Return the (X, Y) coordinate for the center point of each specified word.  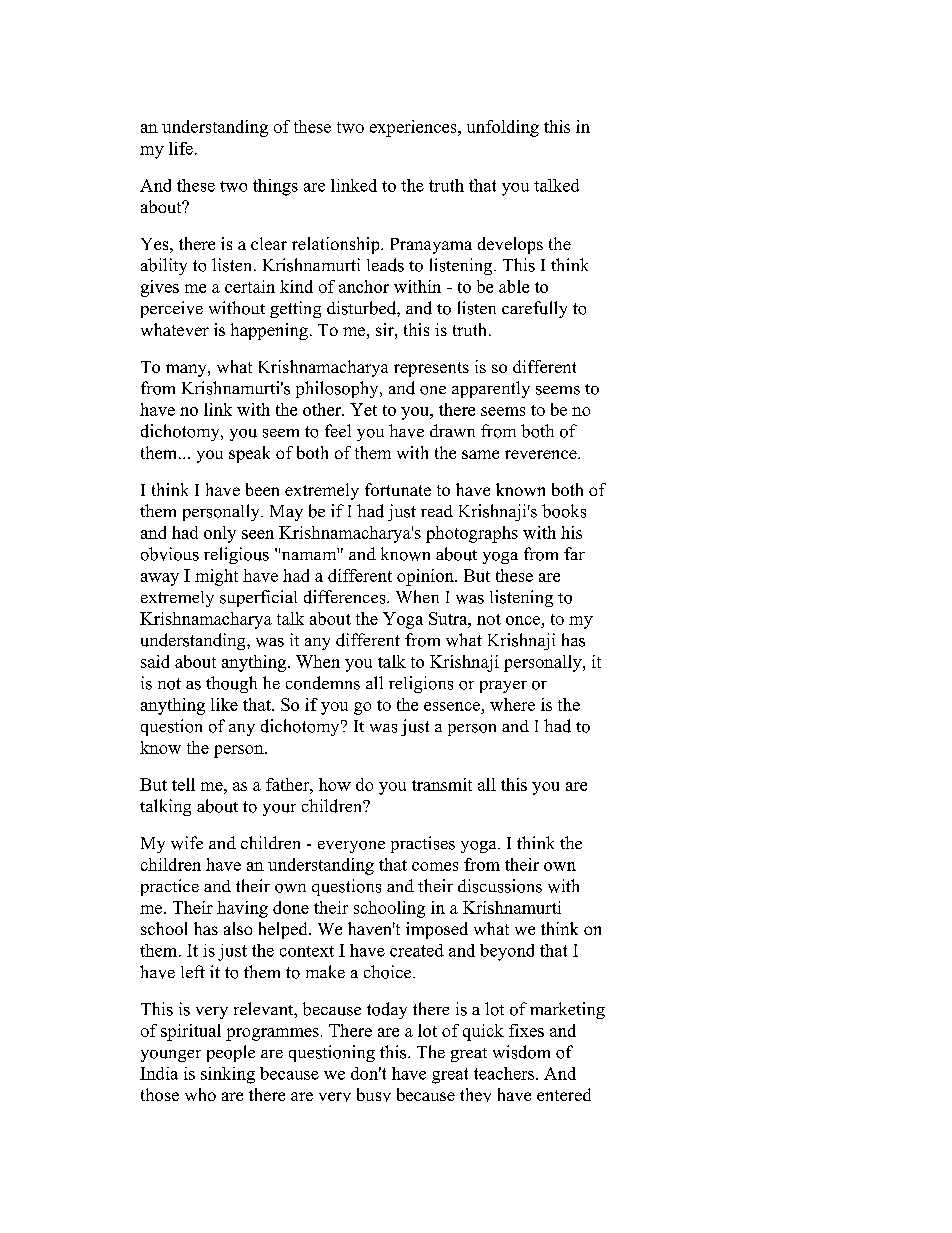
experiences (414, 128)
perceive (172, 309)
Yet (363, 409)
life (181, 148)
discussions (500, 886)
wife (187, 843)
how (335, 784)
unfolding (503, 128)
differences (346, 597)
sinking (228, 1075)
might (216, 577)
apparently (491, 389)
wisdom (521, 1052)
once (523, 620)
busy (374, 1095)
